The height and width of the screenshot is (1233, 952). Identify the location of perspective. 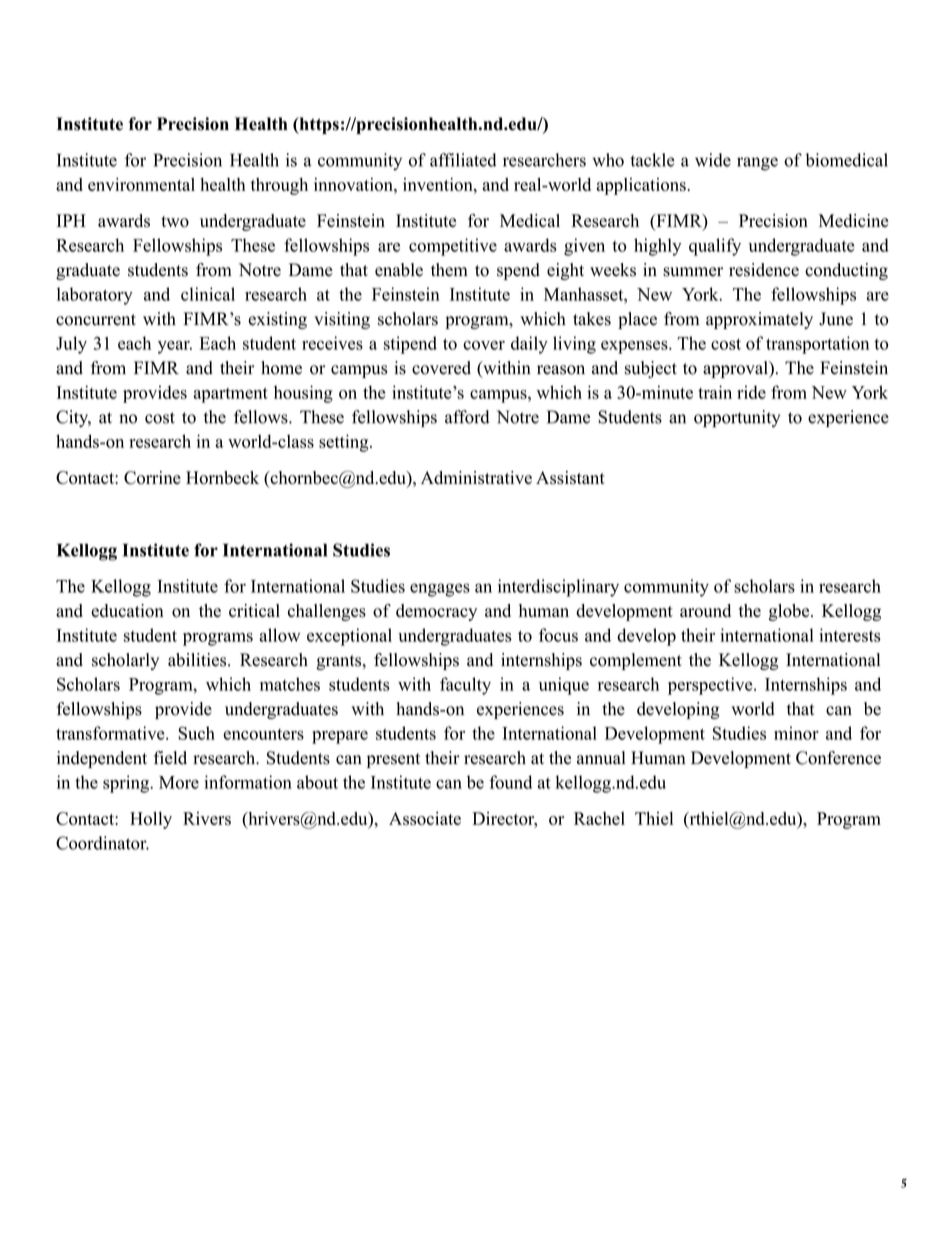
(710, 686).
